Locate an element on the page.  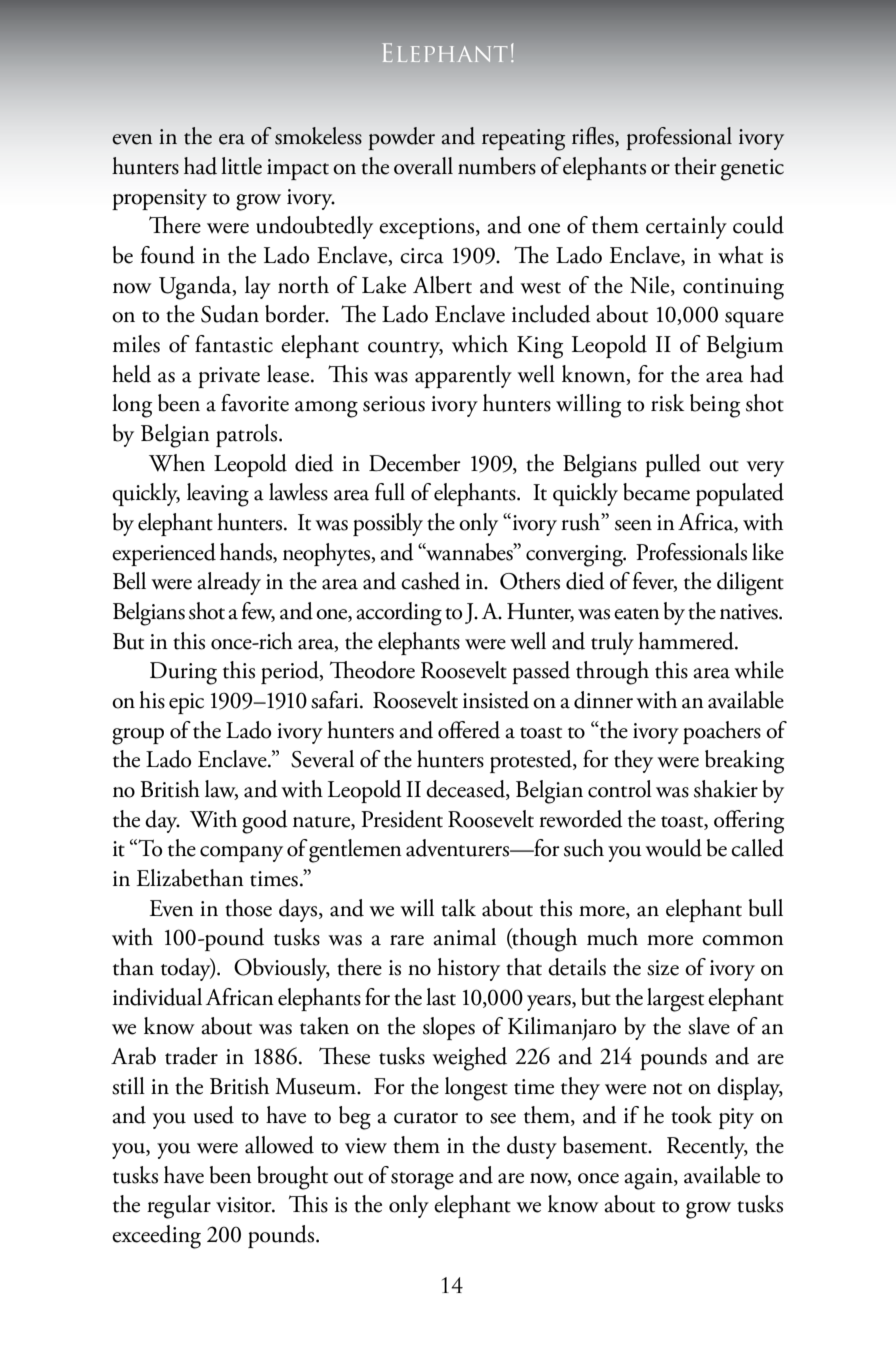
company is located at coordinates (241, 854).
